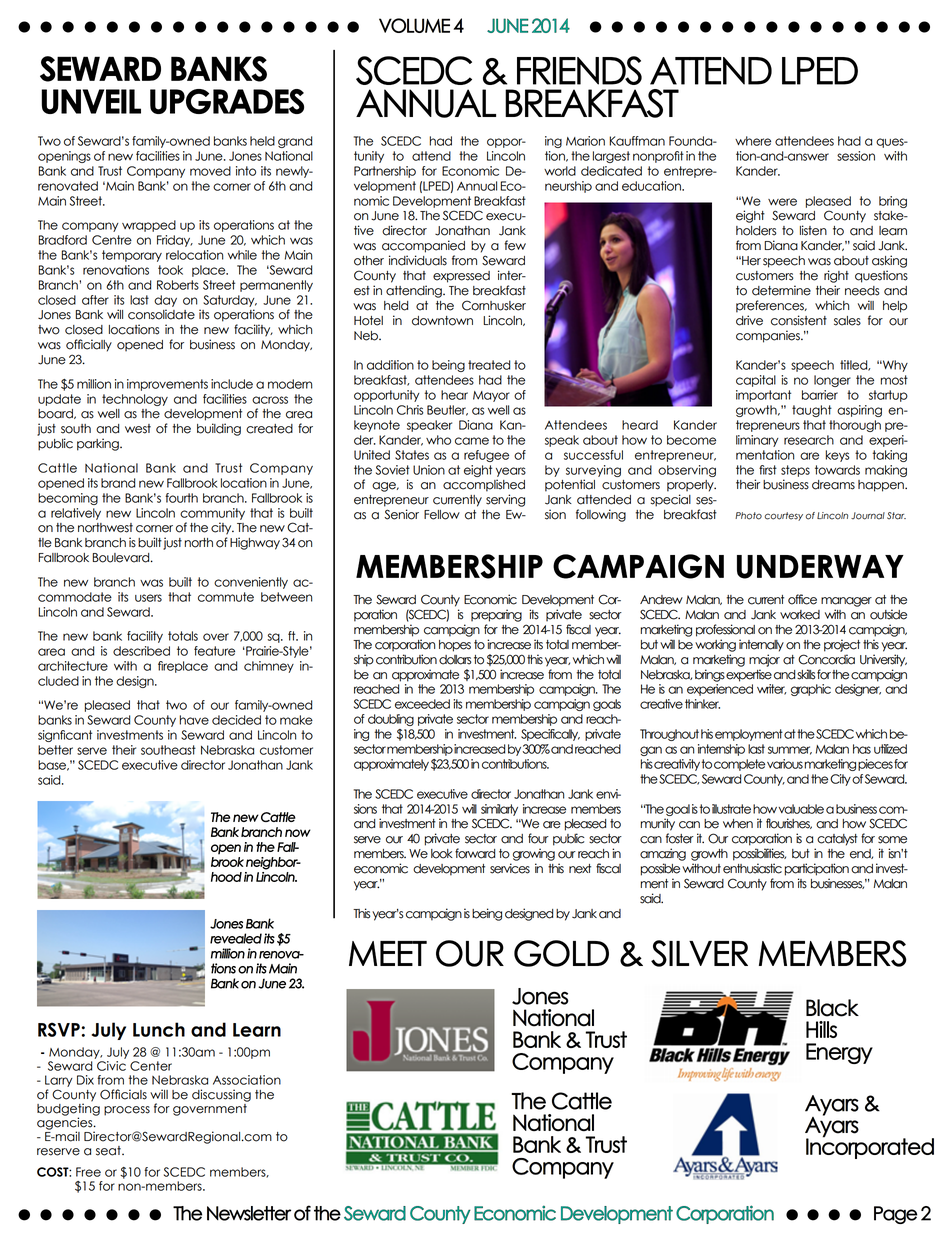  What do you see at coordinates (800, 615) in the screenshot?
I see `worked` at bounding box center [800, 615].
